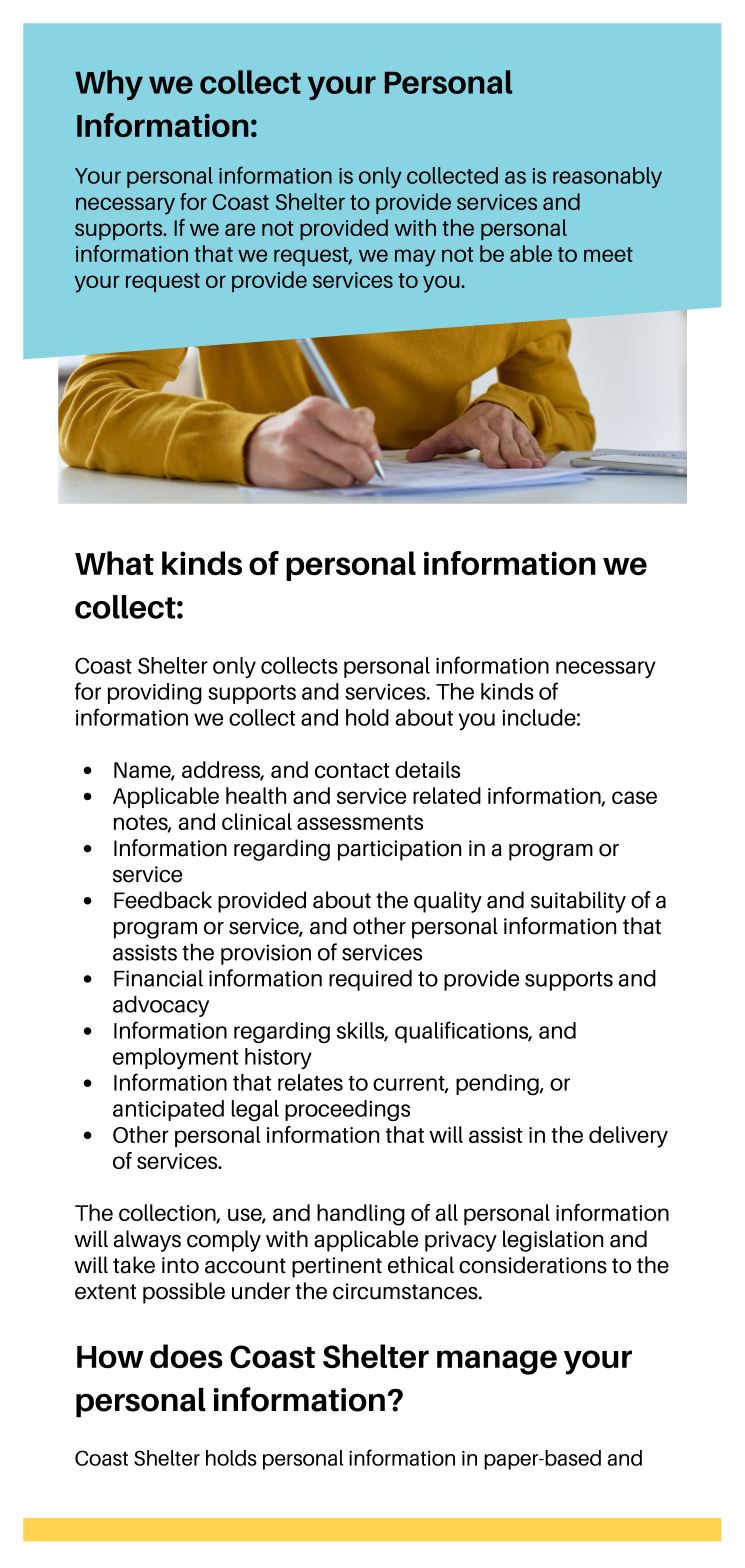  Describe the element at coordinates (415, 258) in the page. I see `may` at that location.
